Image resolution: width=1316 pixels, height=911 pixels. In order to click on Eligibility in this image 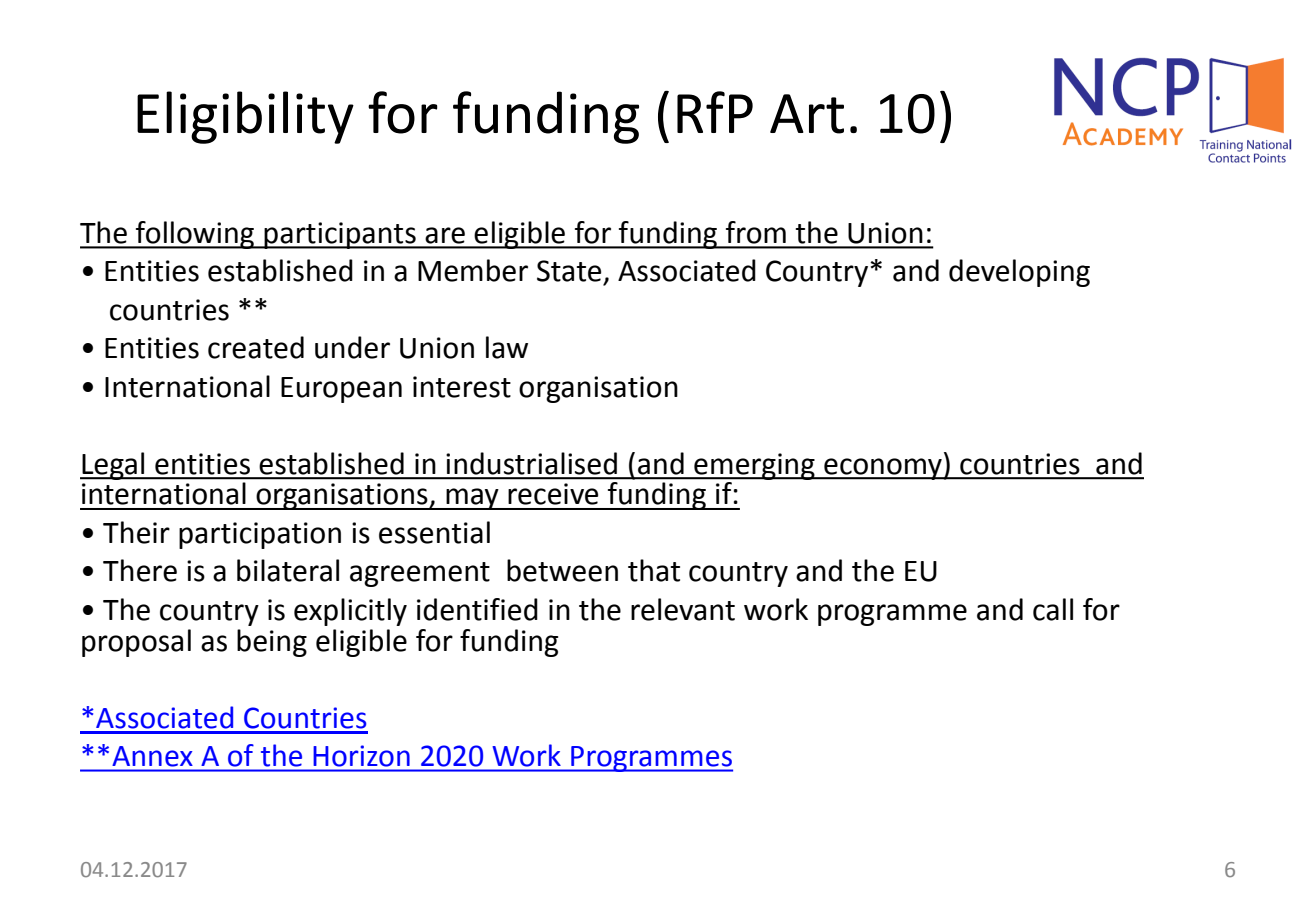, I will do `click(245, 117)`.
